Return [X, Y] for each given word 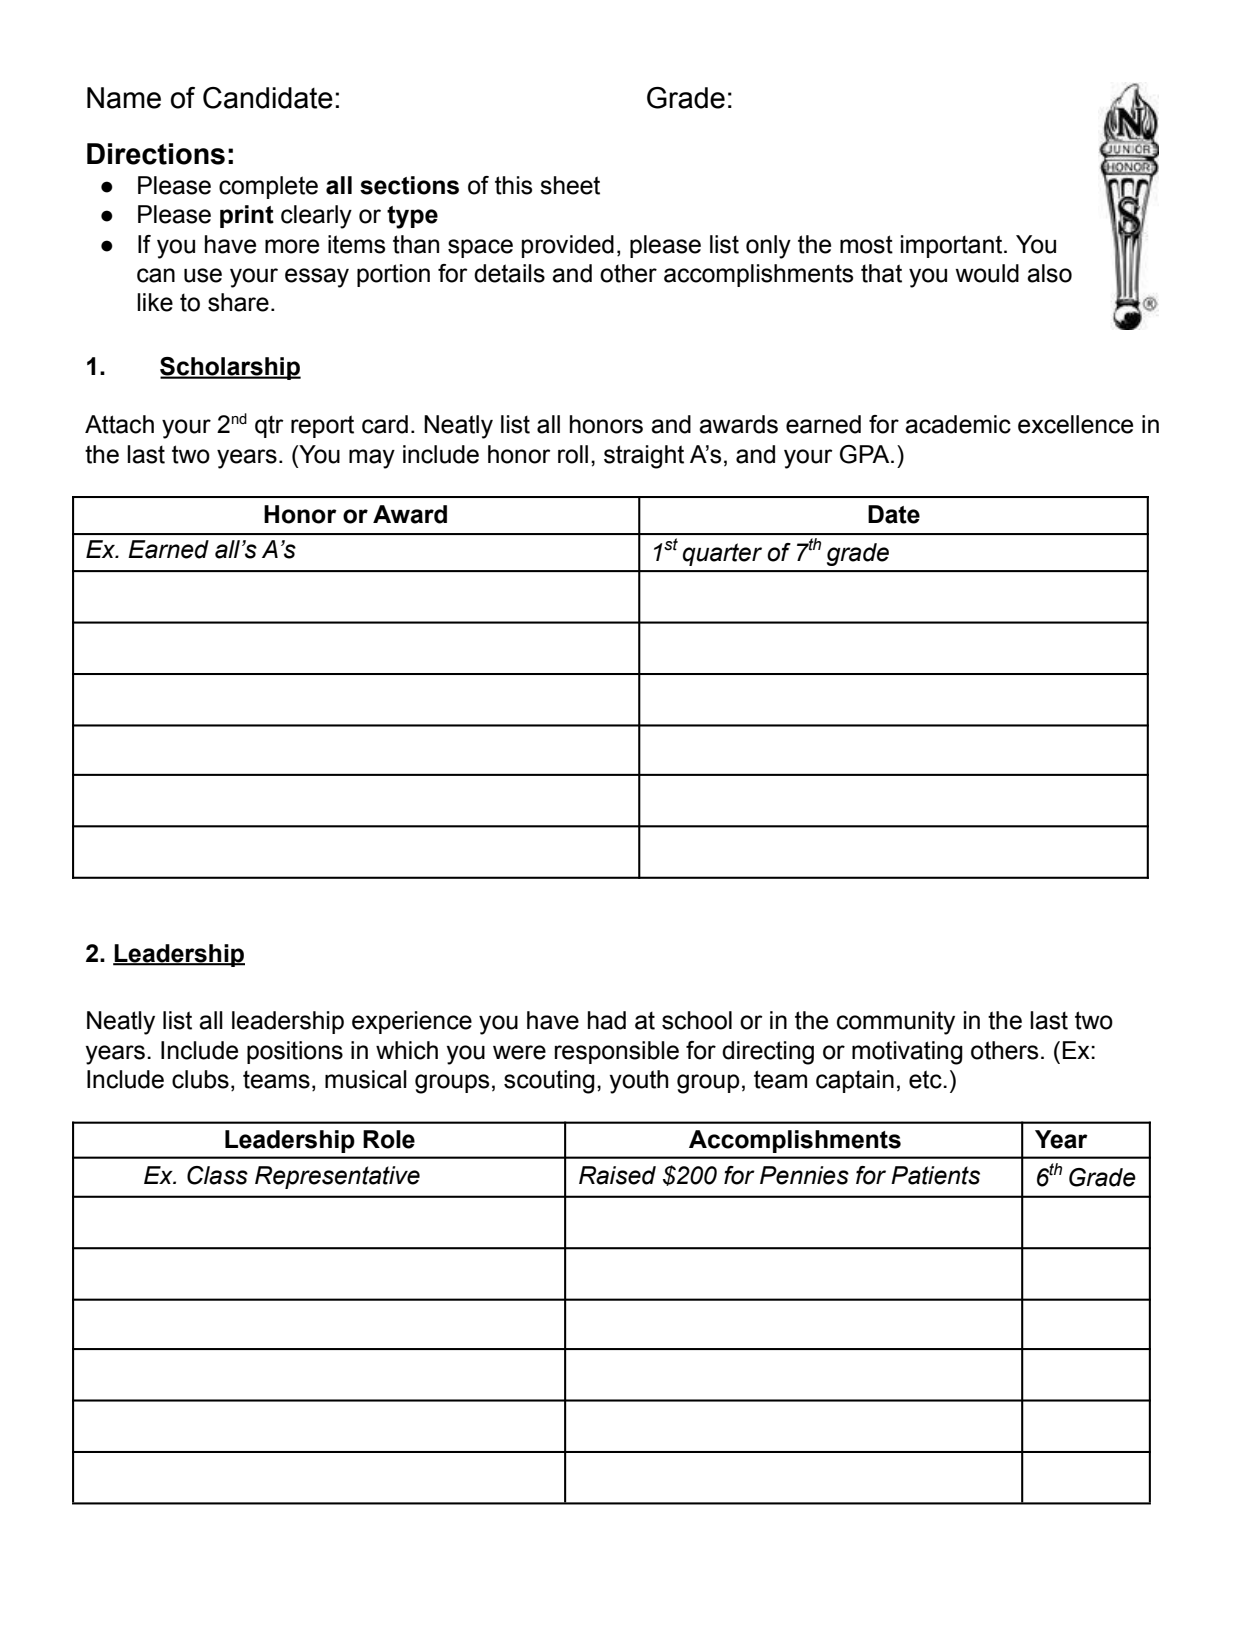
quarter [722, 554]
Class [217, 1175]
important [953, 246]
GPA [866, 454]
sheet [570, 185]
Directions [156, 154]
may [372, 459]
